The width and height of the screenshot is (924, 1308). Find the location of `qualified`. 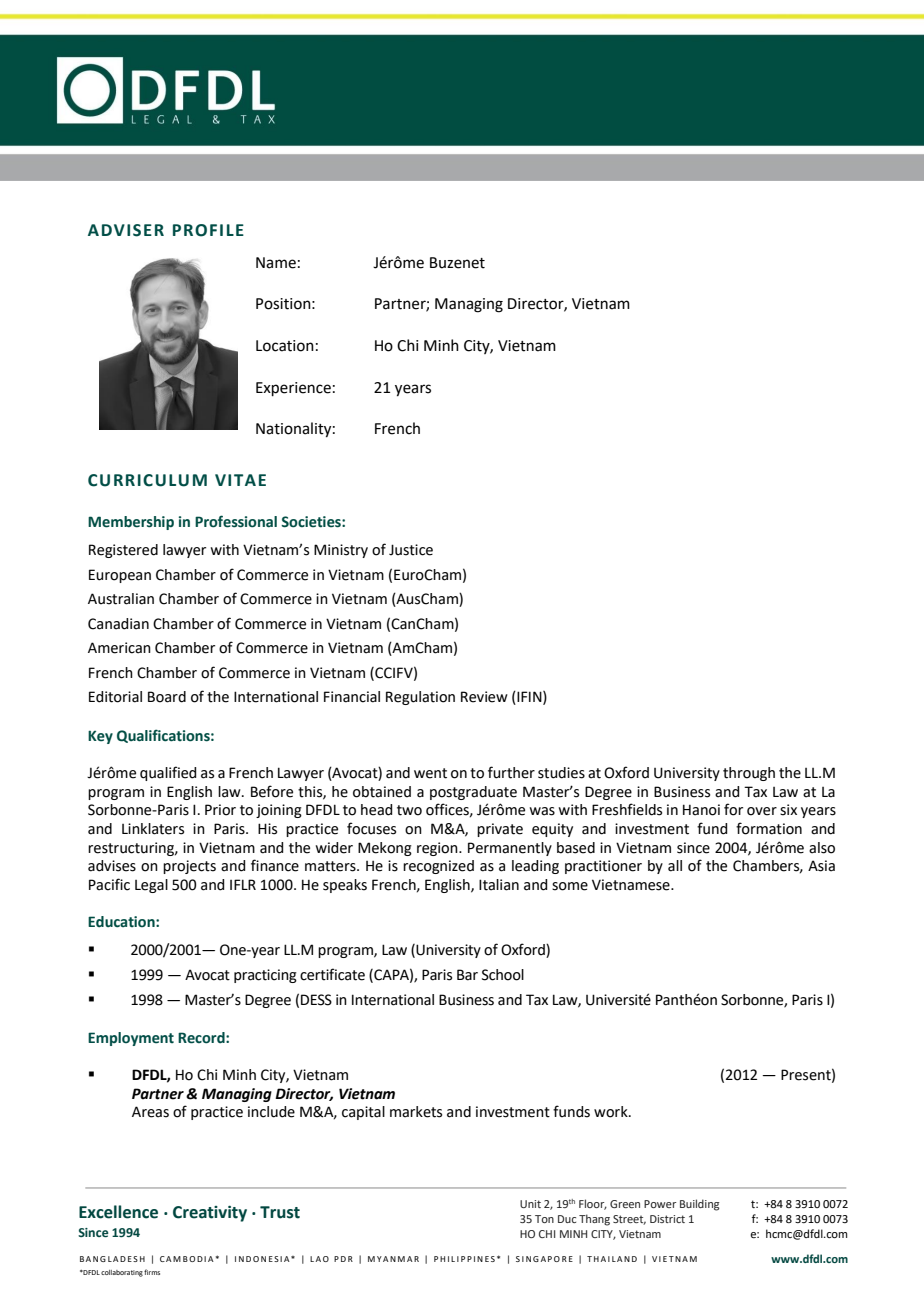

qualified is located at coordinates (168, 773).
